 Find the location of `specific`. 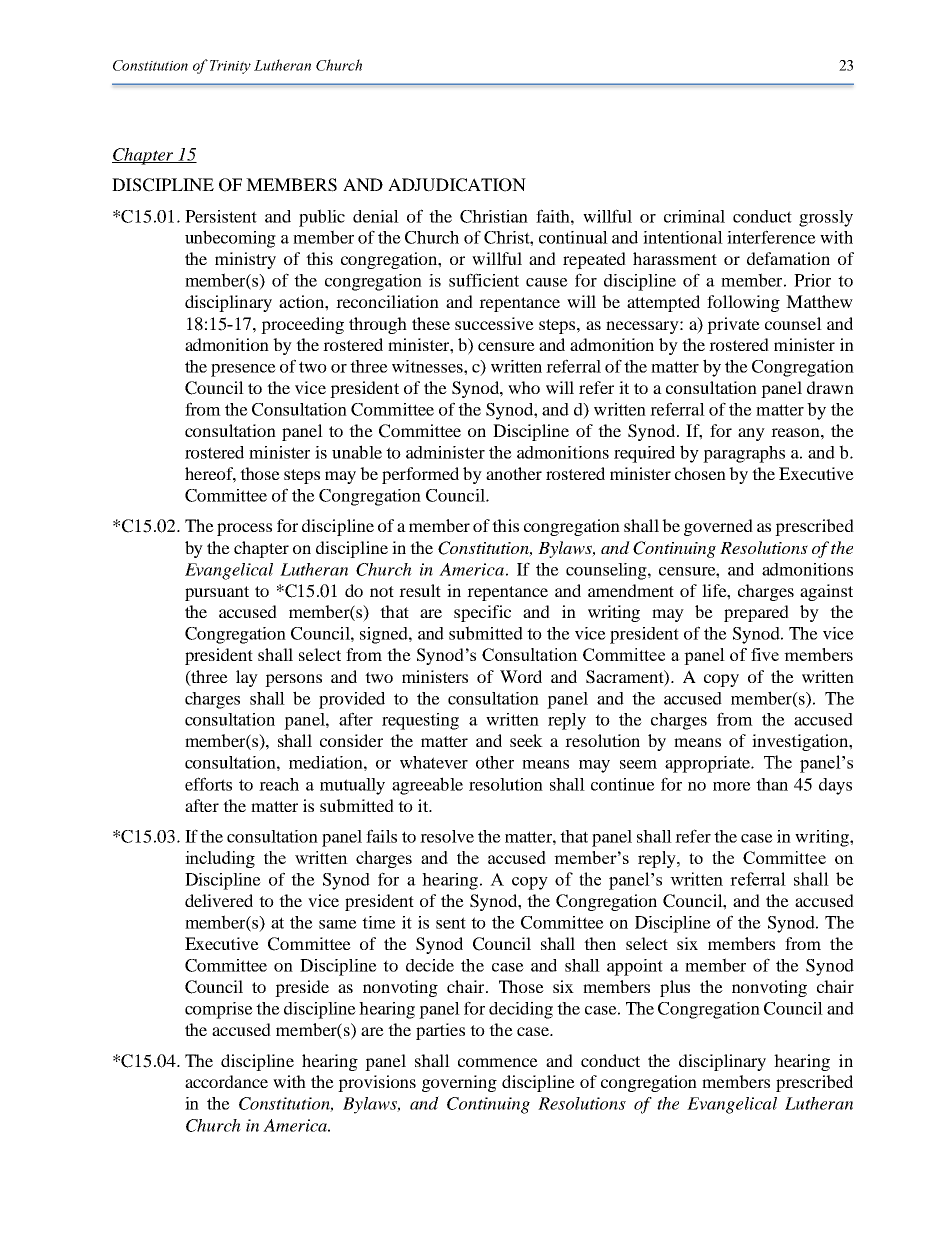

specific is located at coordinates (482, 613).
